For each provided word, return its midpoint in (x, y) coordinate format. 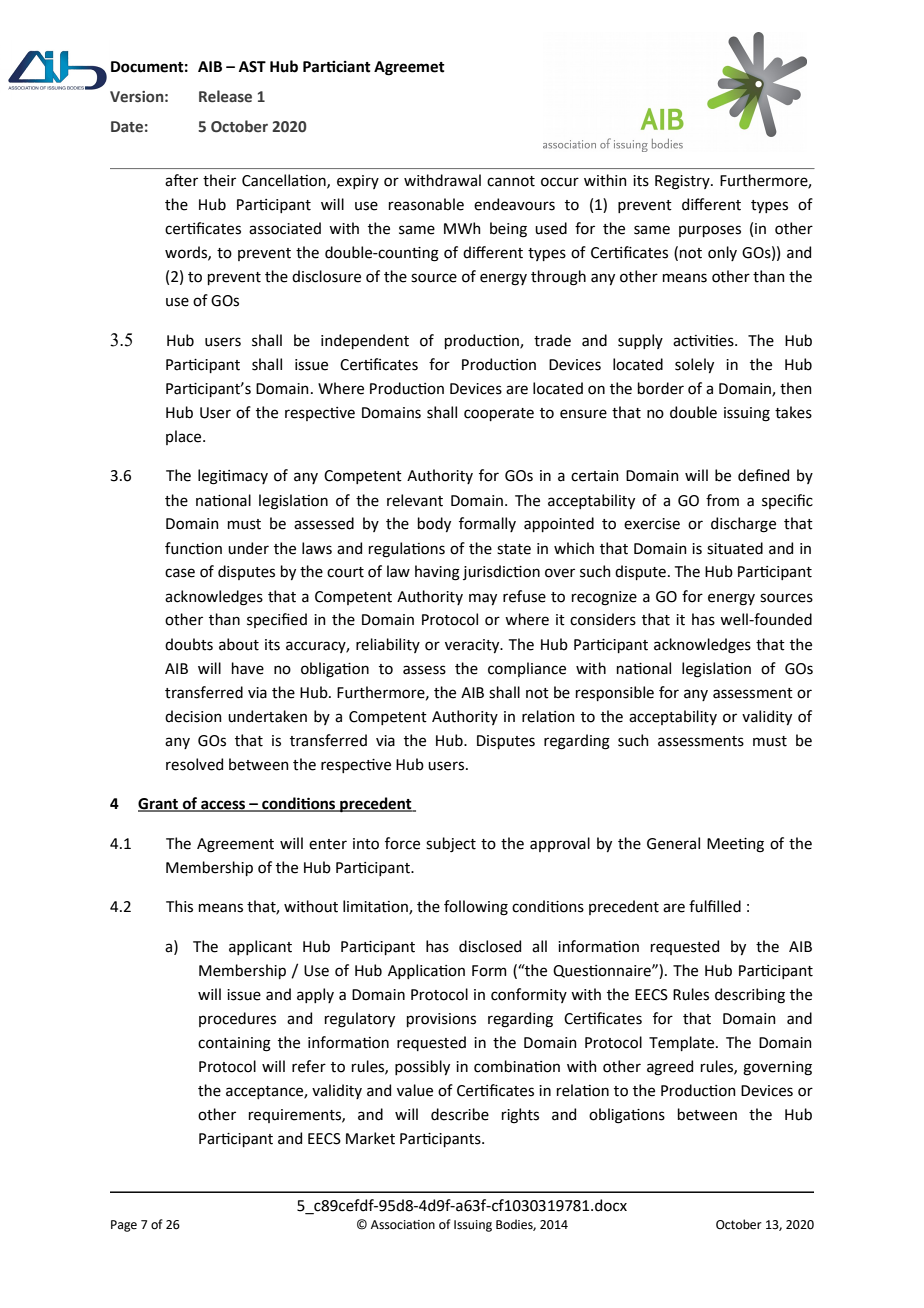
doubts (189, 644)
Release (225, 96)
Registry (683, 182)
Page (124, 1226)
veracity (473, 646)
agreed (670, 1068)
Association (403, 1225)
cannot (511, 181)
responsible (615, 693)
